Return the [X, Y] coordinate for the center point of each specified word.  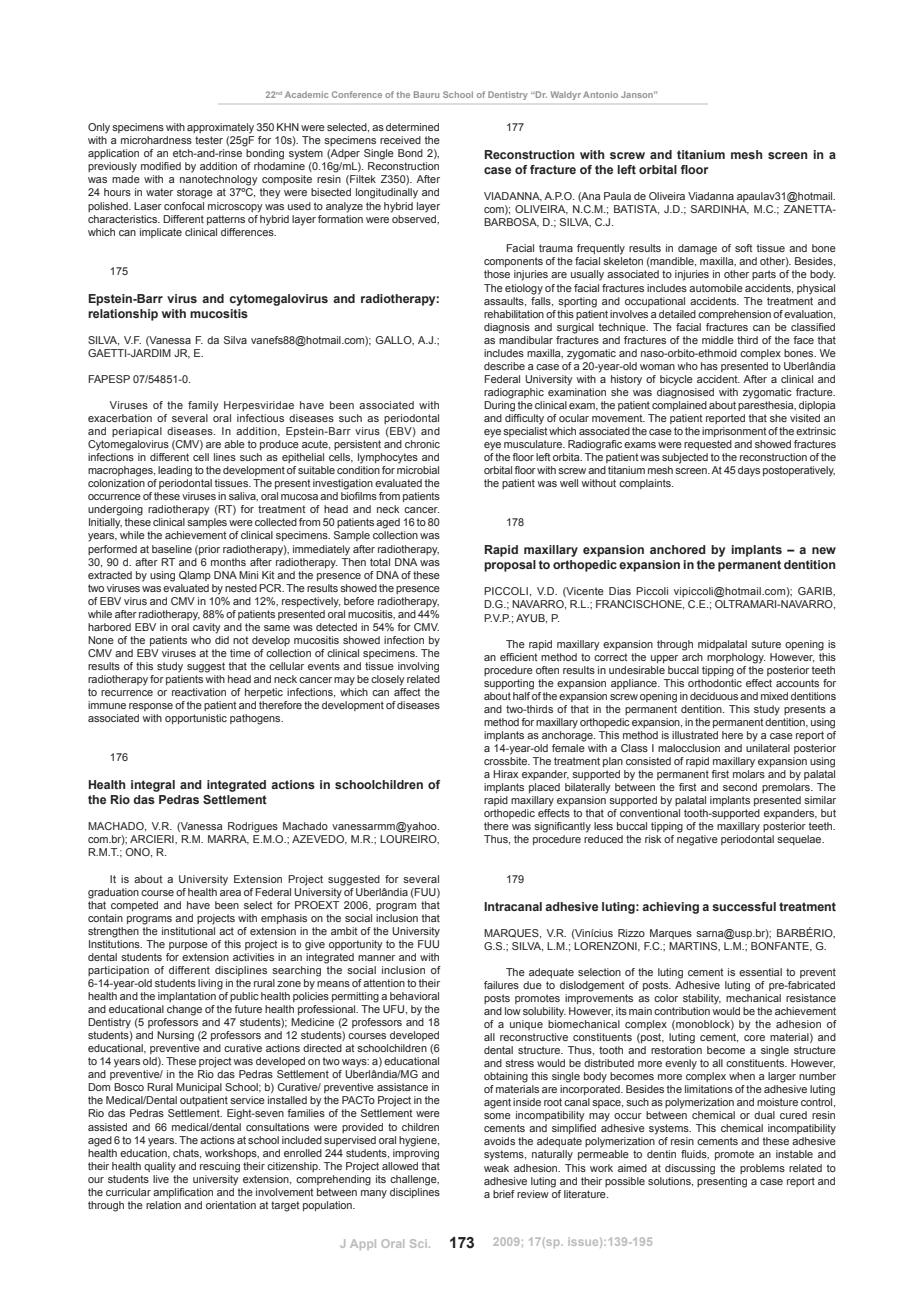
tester [209, 140]
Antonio [600, 94]
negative [697, 840]
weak [496, 1168]
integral [153, 786]
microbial [418, 470]
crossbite [507, 761]
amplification [183, 1193]
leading [175, 471]
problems [762, 1169]
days [749, 471]
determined [412, 127]
